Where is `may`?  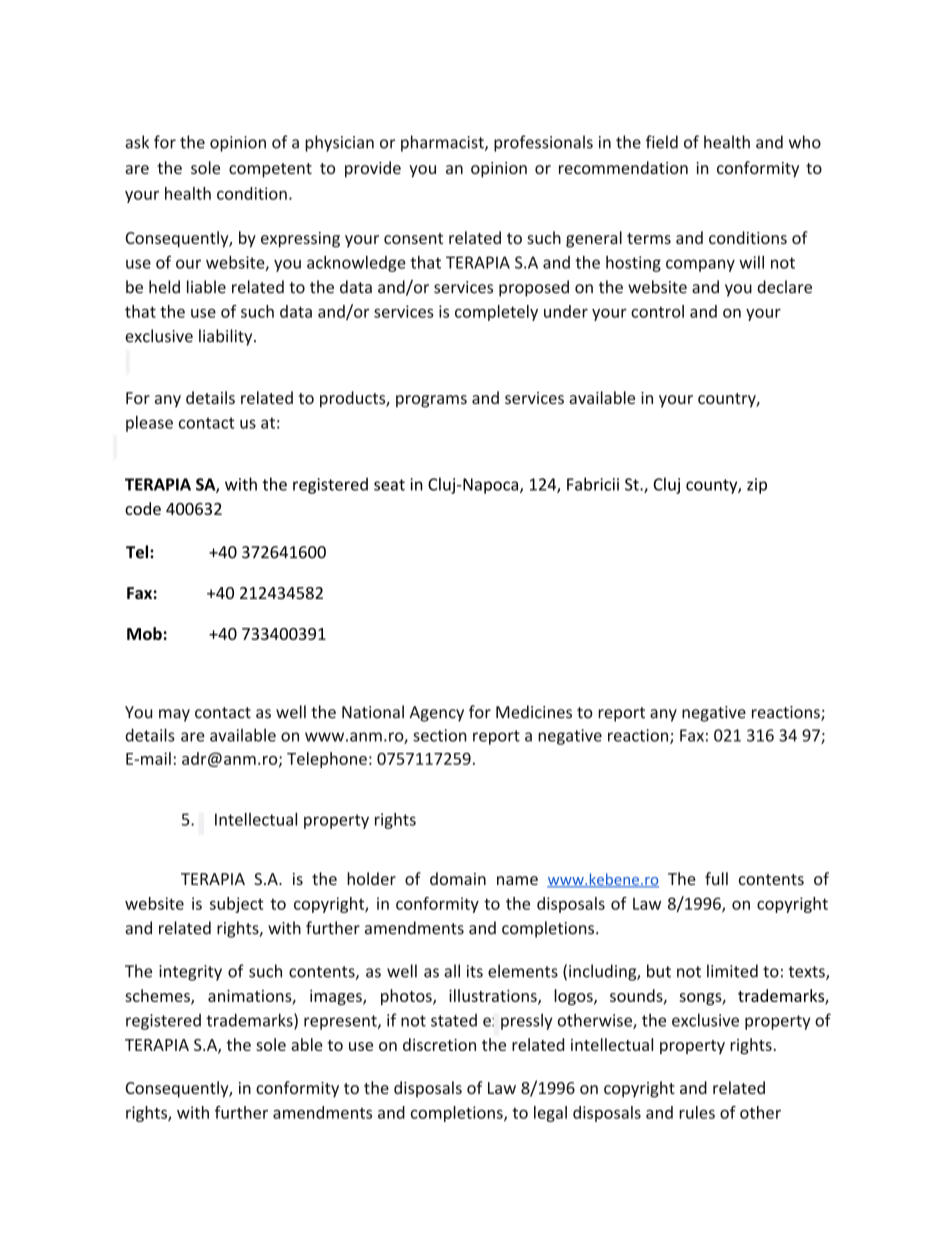
may is located at coordinates (174, 715).
